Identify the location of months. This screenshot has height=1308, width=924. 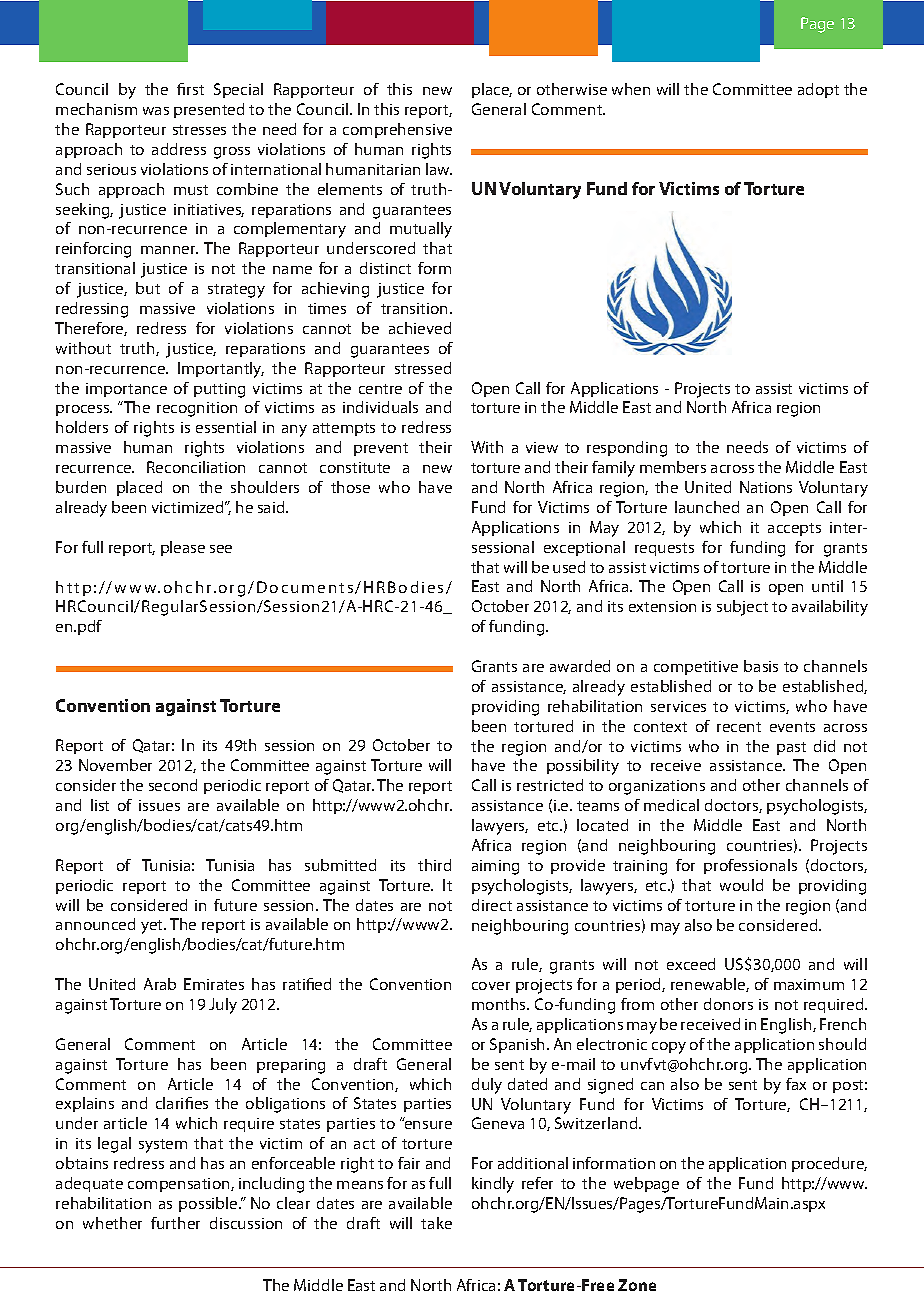
(500, 1004).
